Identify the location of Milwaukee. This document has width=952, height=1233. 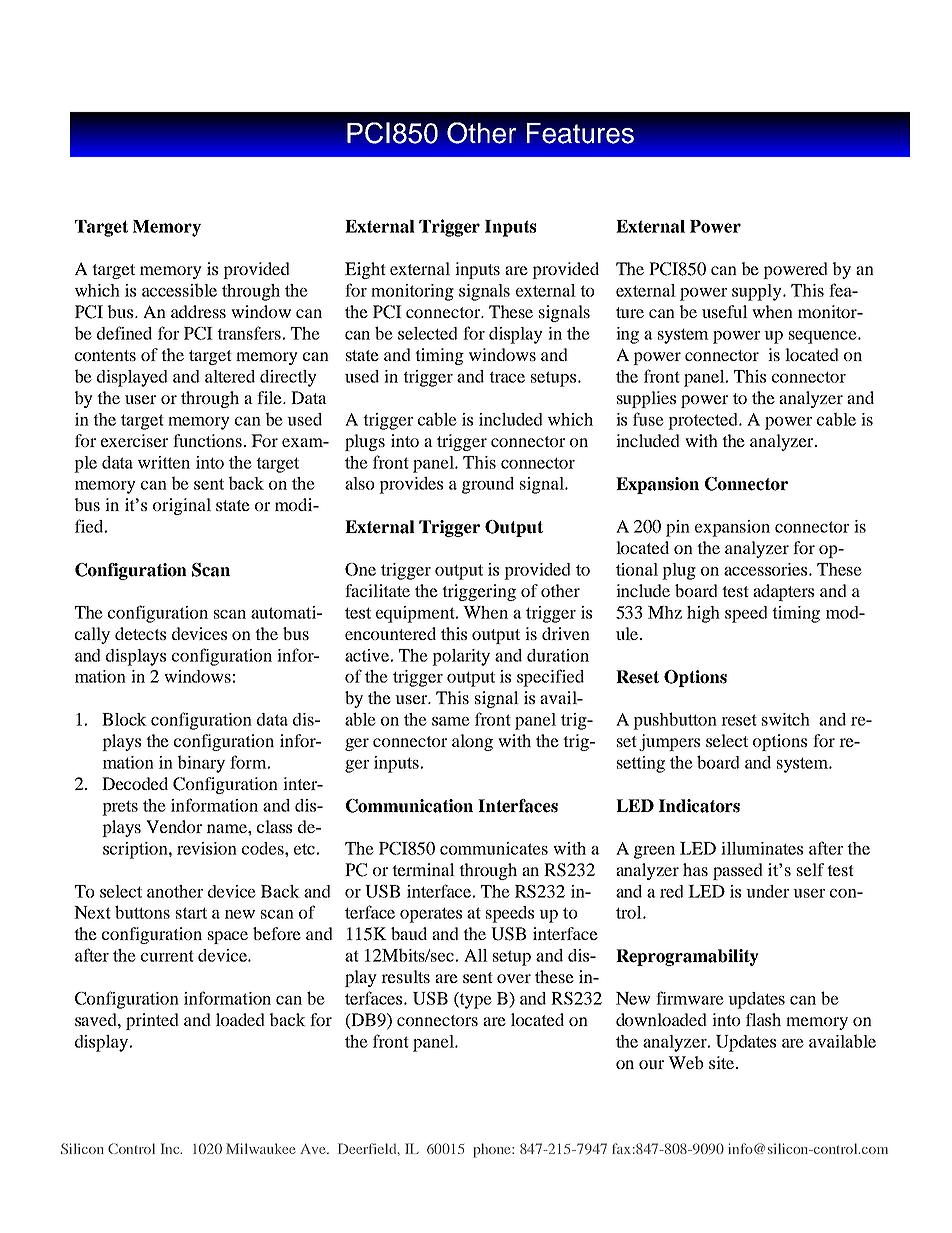
(261, 1148).
